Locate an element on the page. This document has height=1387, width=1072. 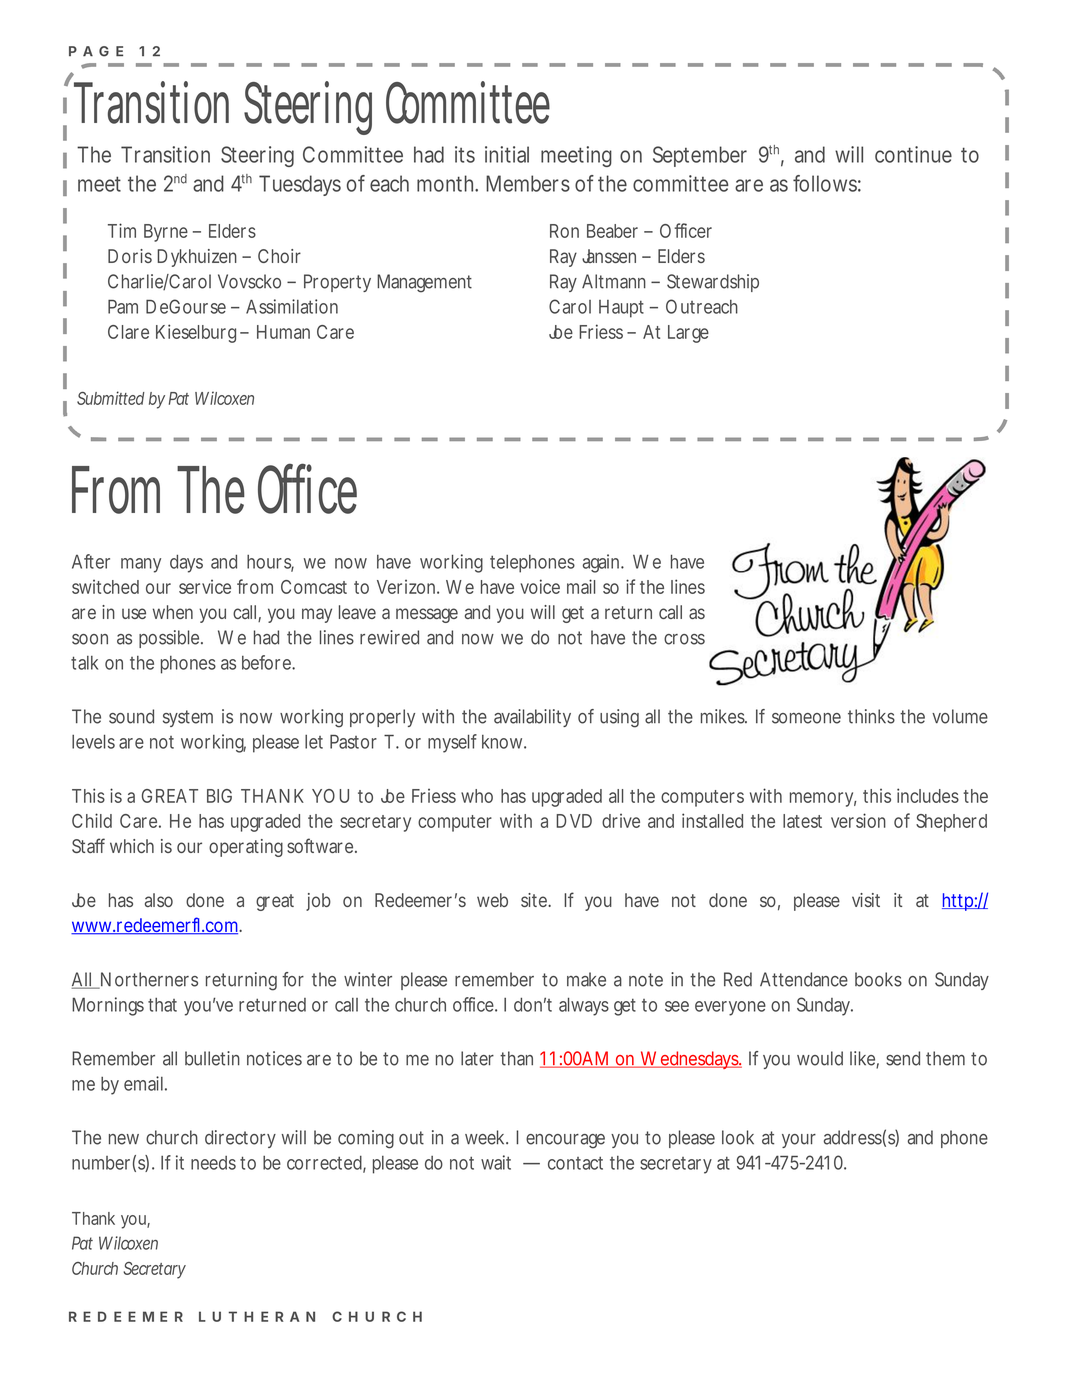
follows is located at coordinates (827, 183).
